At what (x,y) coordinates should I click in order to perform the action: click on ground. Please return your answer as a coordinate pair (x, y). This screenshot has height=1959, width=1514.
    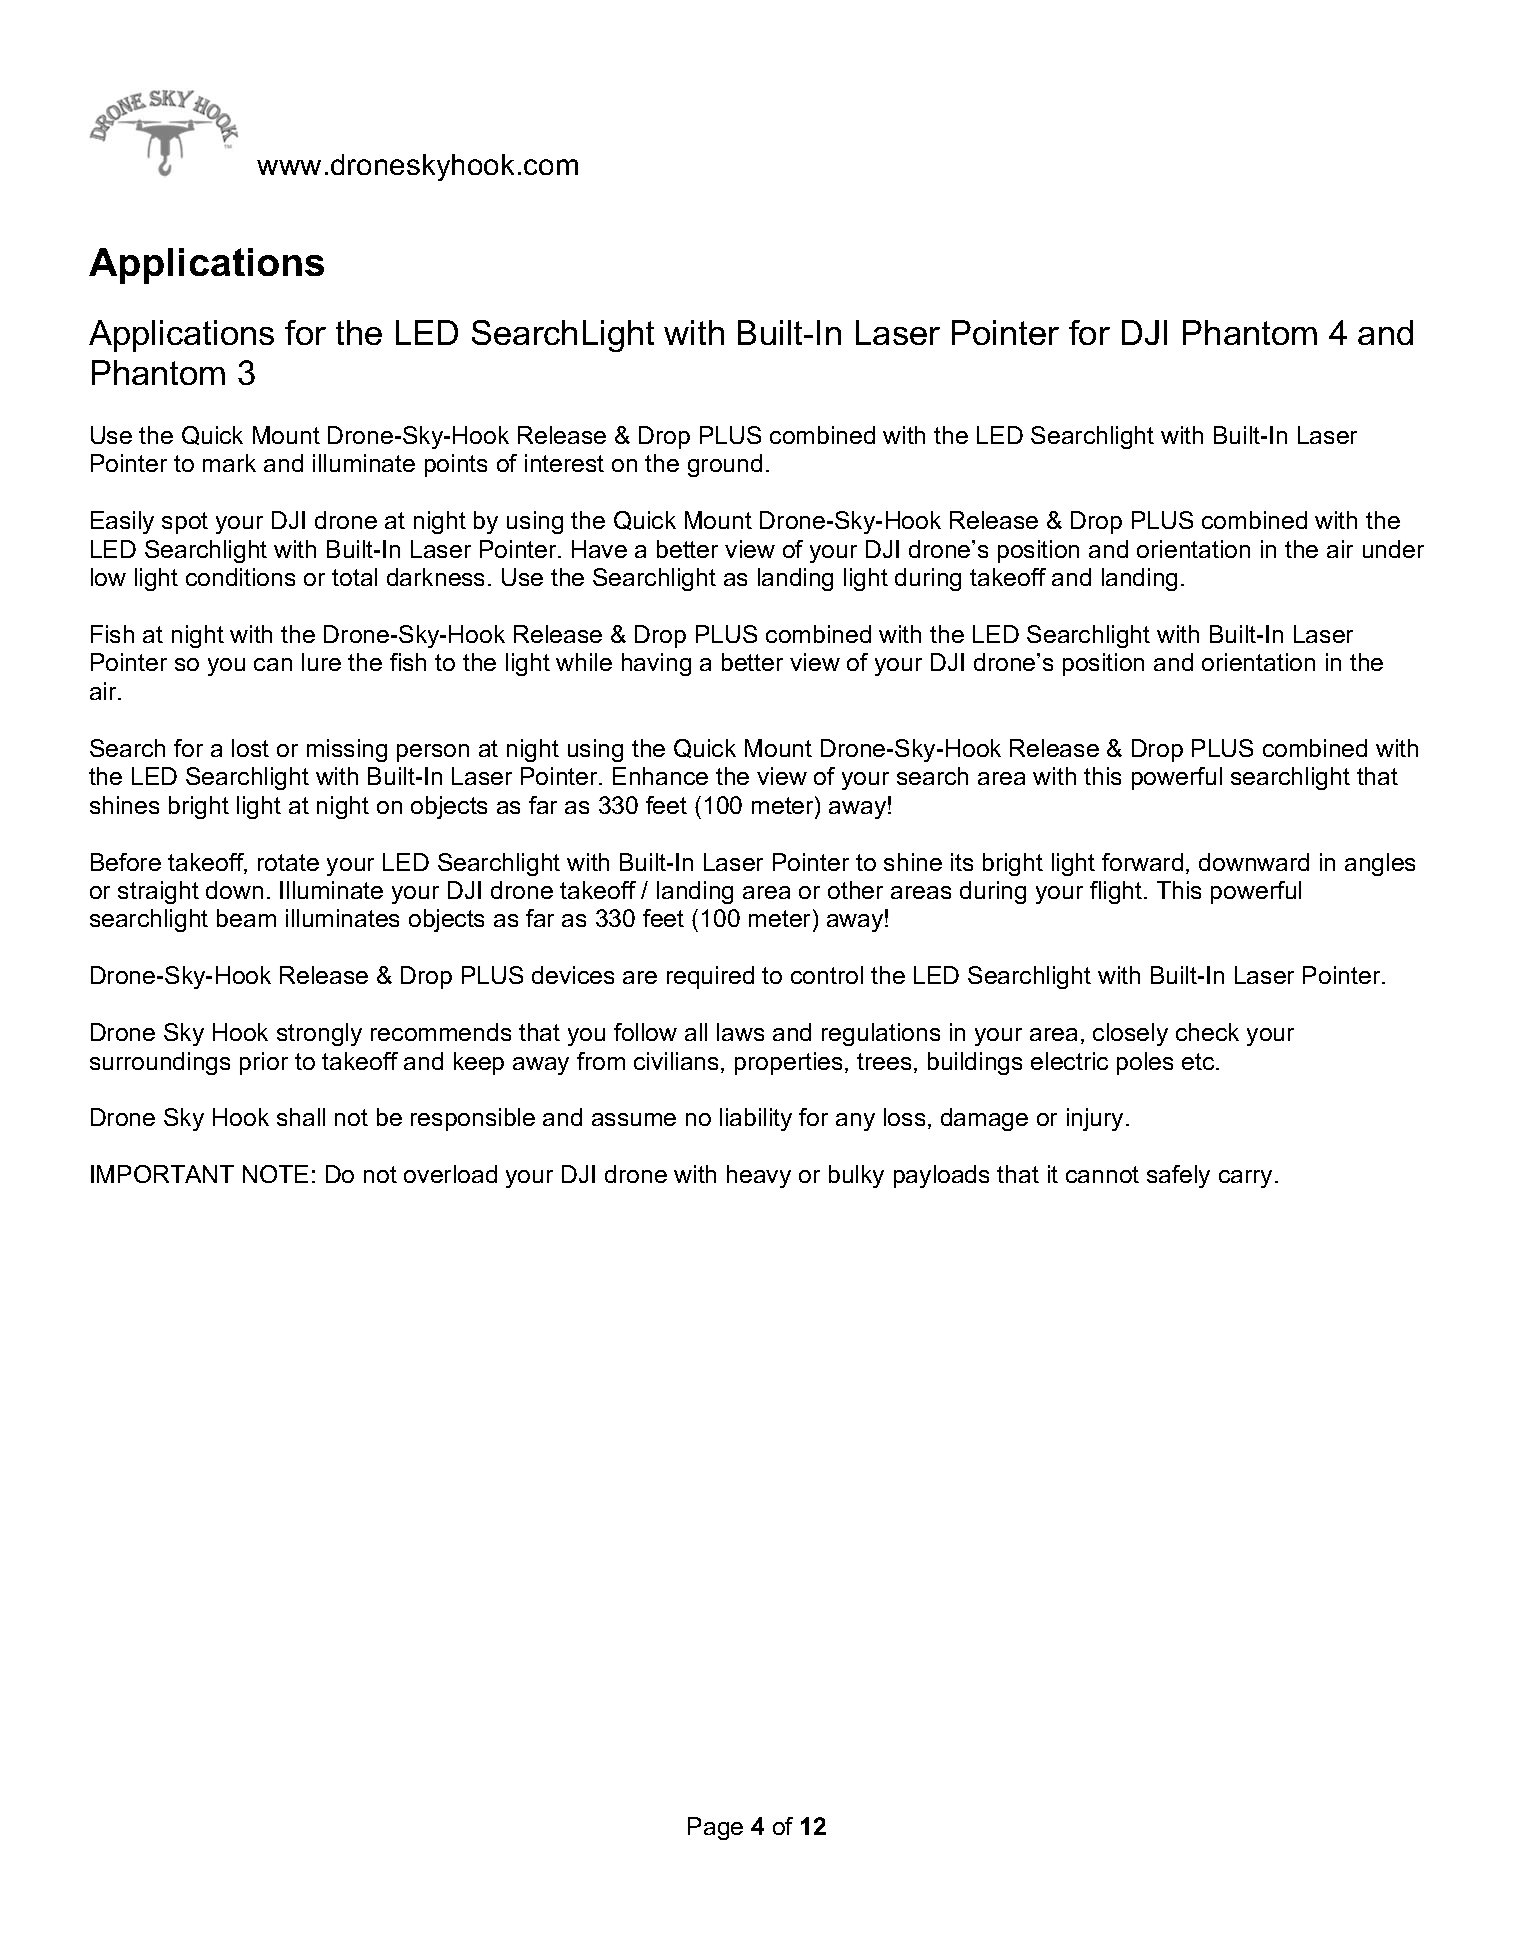
    Looking at the image, I should click on (725, 465).
